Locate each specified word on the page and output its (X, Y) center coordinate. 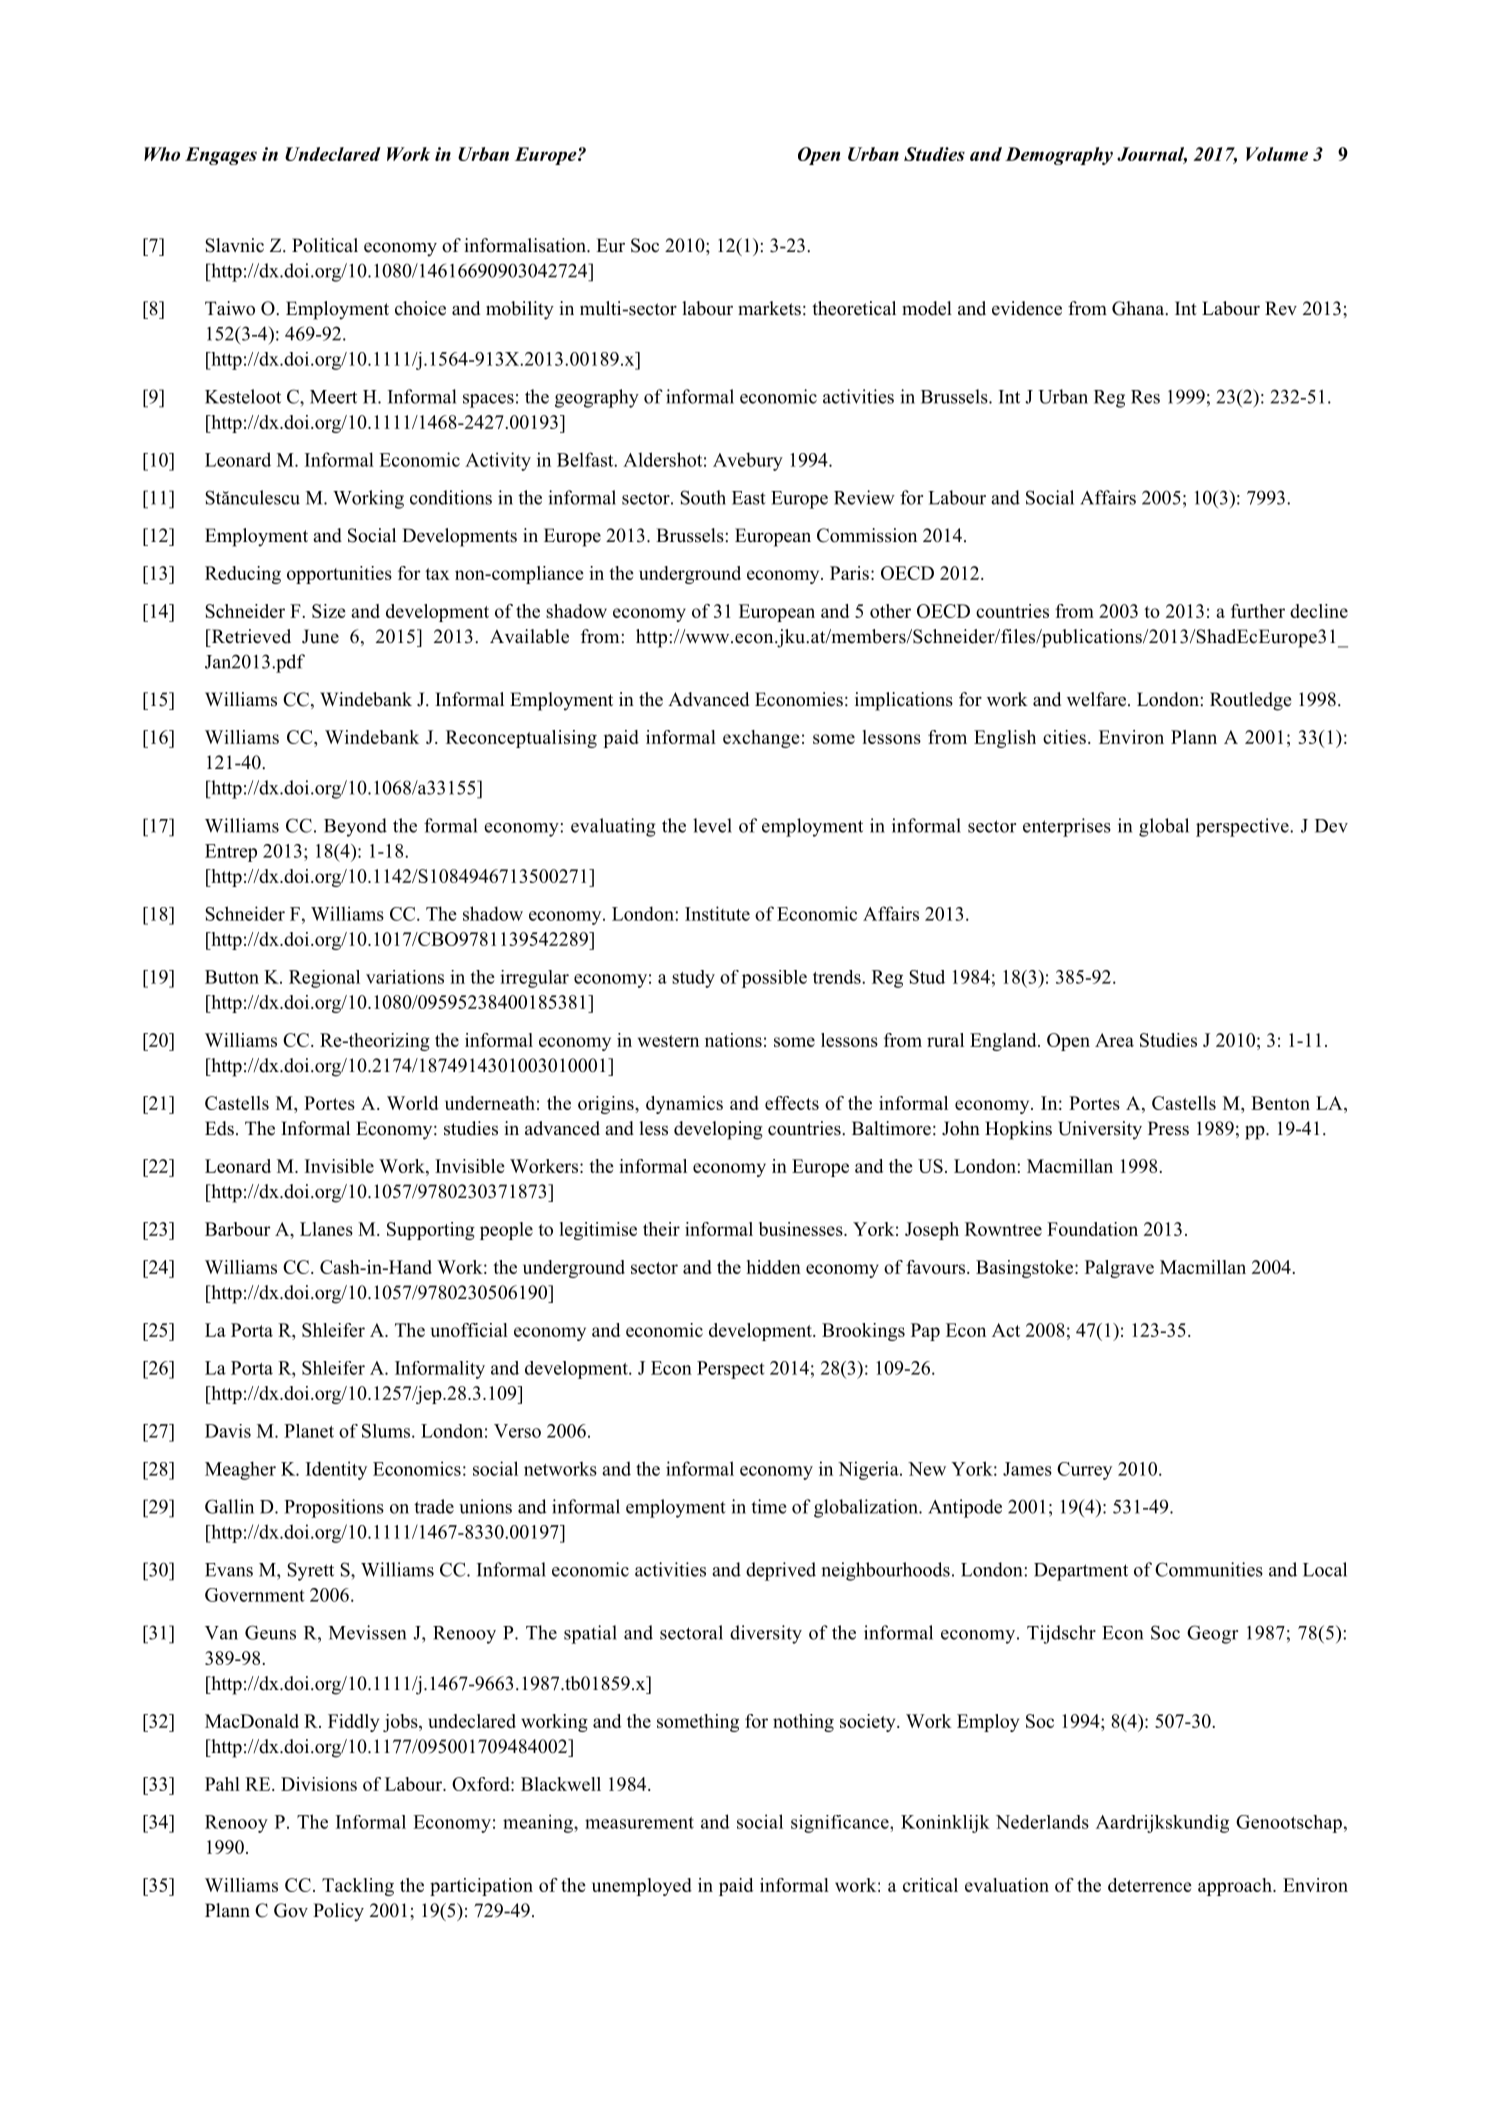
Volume (1277, 154)
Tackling (358, 1887)
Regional (324, 979)
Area (1114, 1040)
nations (733, 1040)
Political (325, 245)
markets (769, 308)
